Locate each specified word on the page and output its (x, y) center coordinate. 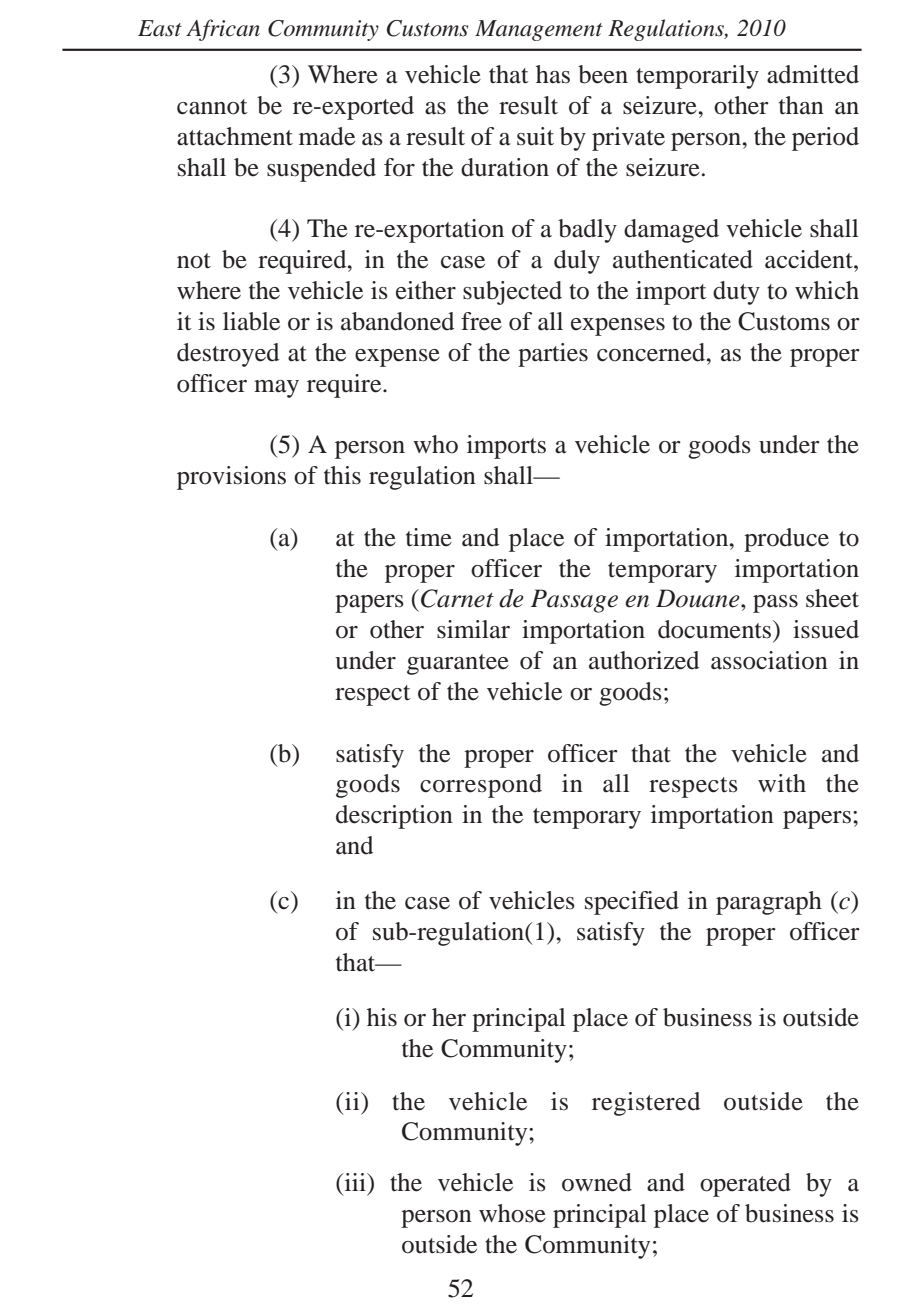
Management (539, 30)
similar (473, 629)
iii (355, 1182)
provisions (231, 478)
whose (512, 1213)
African (223, 30)
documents (716, 629)
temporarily (697, 77)
